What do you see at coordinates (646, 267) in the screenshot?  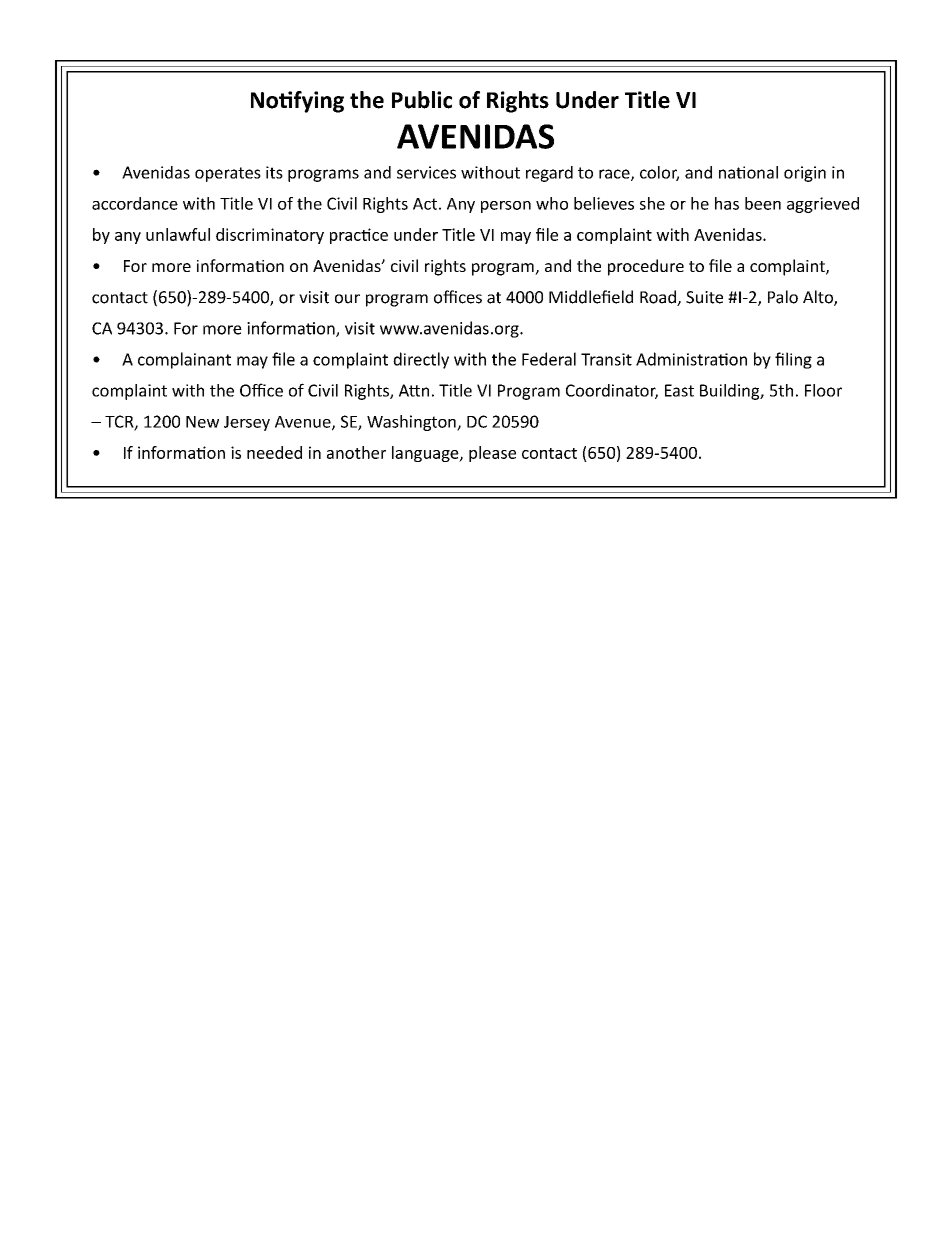 I see `procedure` at bounding box center [646, 267].
